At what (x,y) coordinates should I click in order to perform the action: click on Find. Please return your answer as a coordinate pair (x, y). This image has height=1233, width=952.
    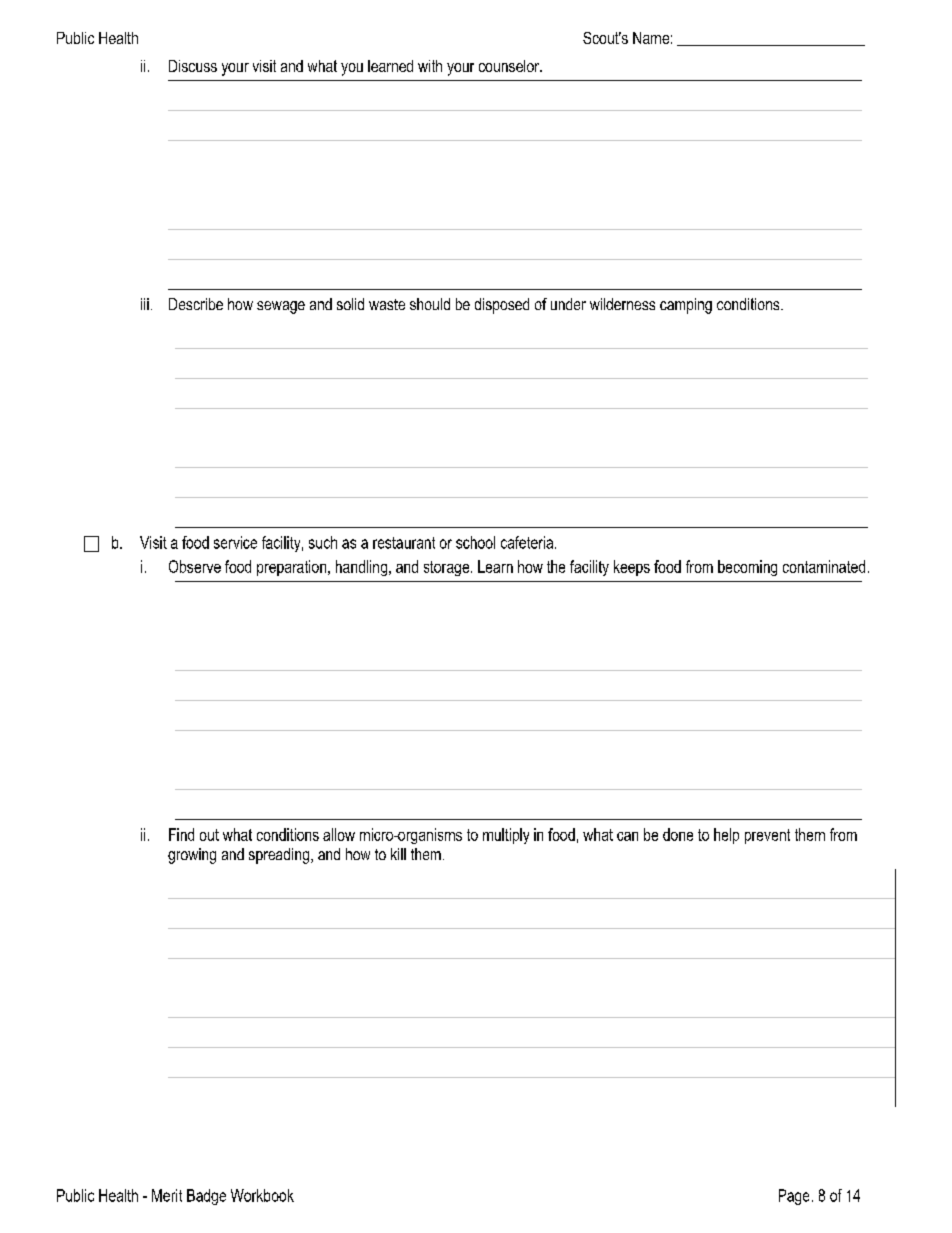
    Looking at the image, I should click on (181, 834).
